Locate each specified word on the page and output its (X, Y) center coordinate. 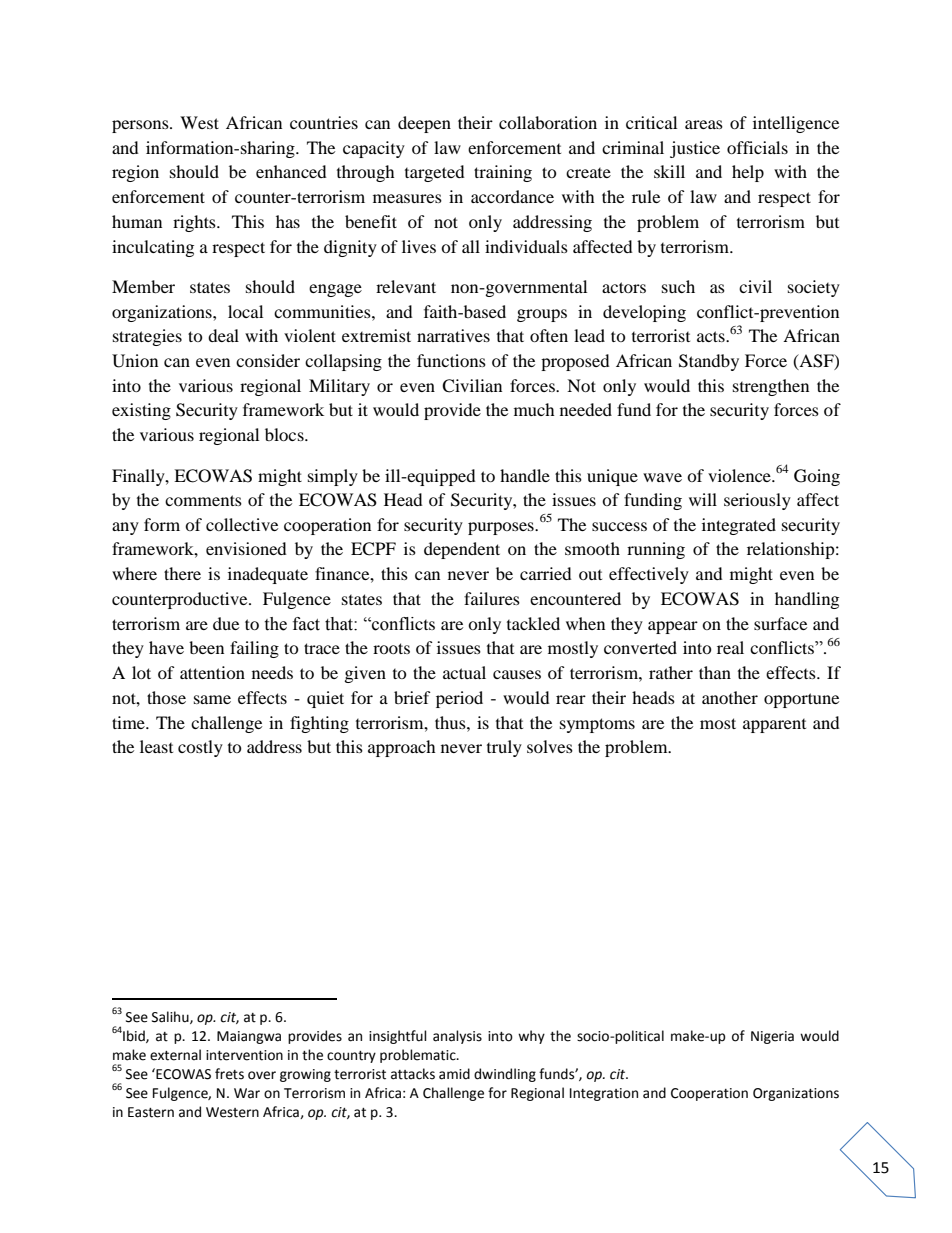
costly (200, 748)
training (503, 173)
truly (504, 748)
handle (525, 475)
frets (229, 1074)
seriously (757, 501)
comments (203, 500)
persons (141, 126)
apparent (774, 726)
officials (757, 147)
